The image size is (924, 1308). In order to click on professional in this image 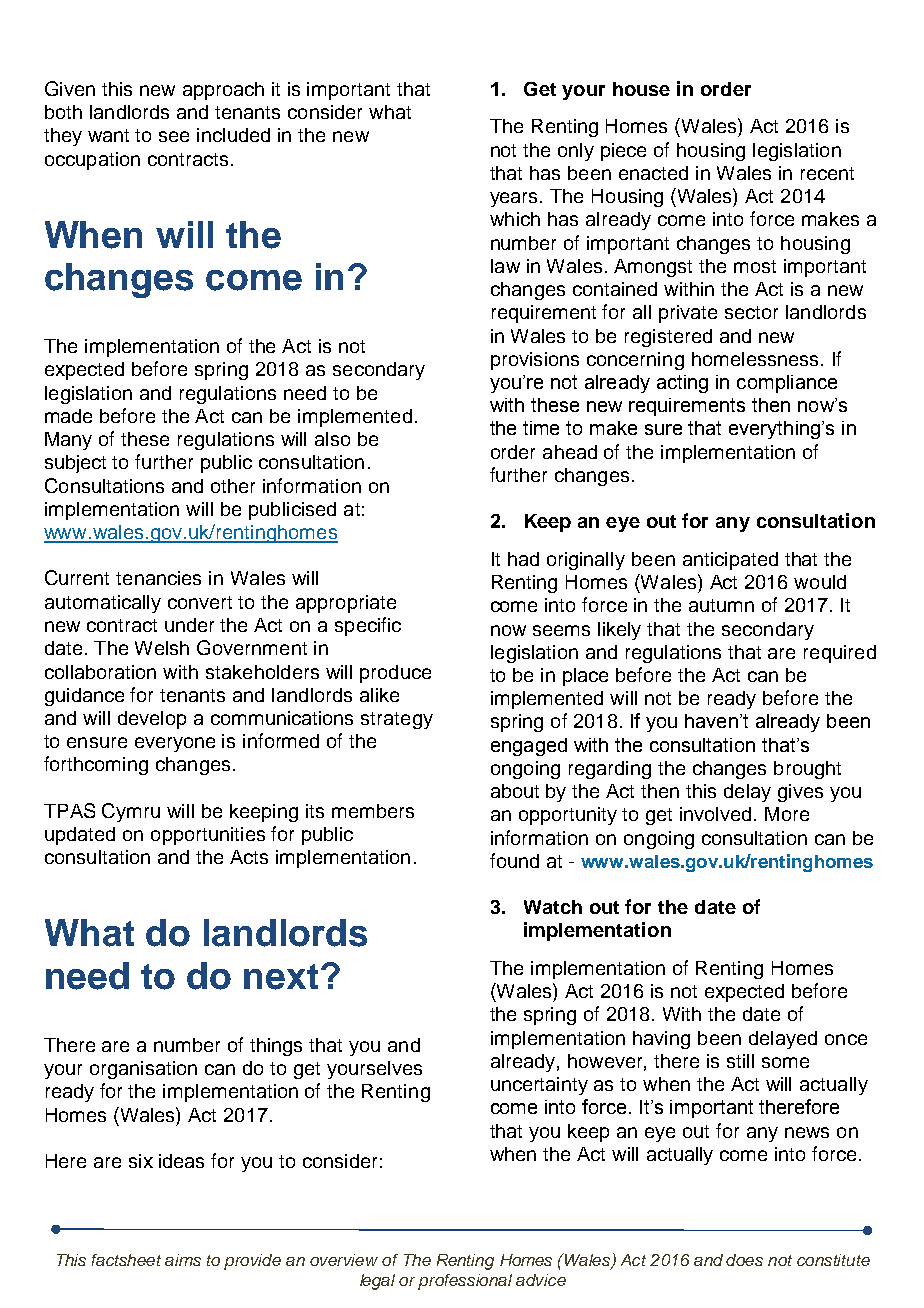, I will do `click(465, 1282)`.
